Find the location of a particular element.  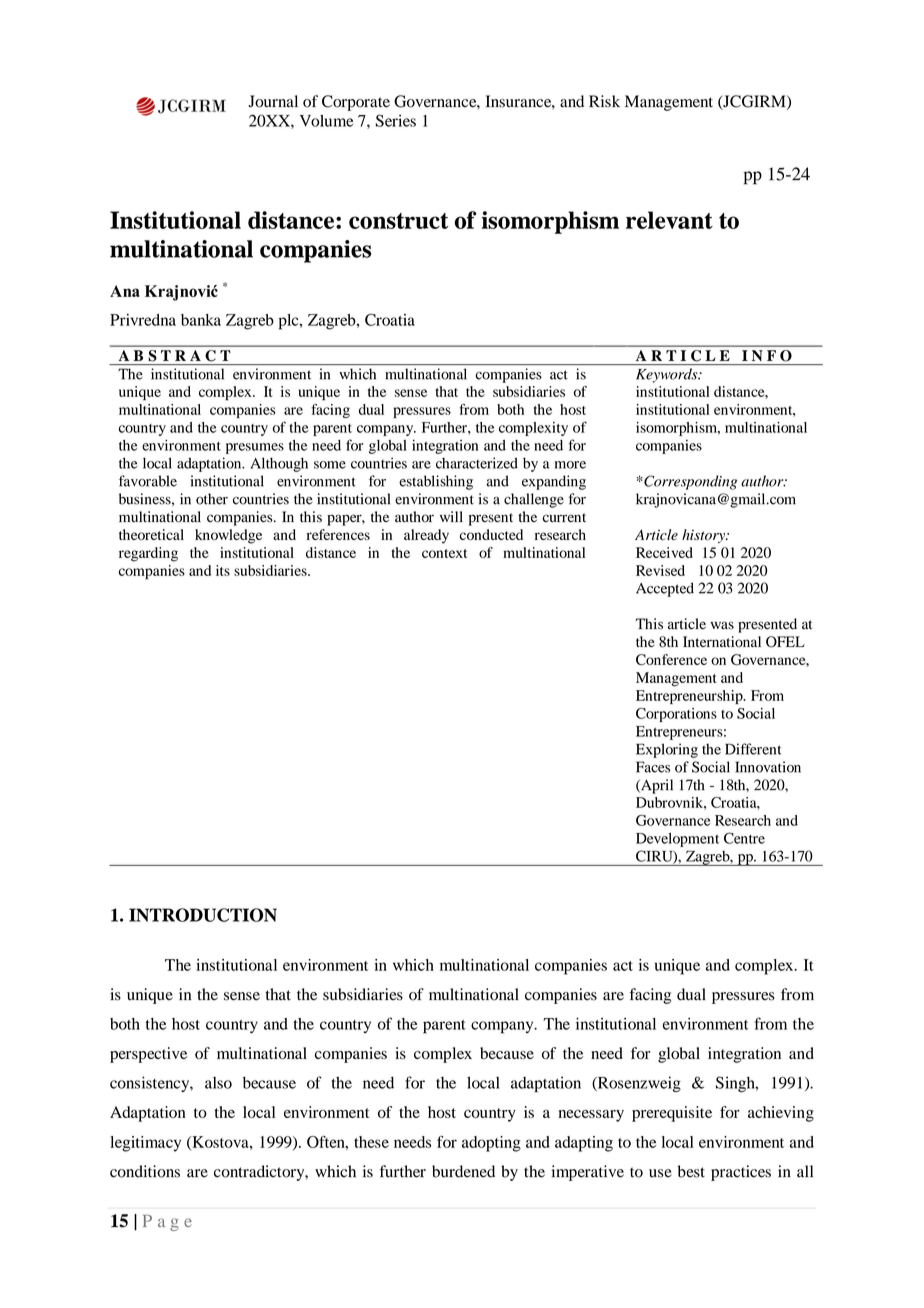

knowledge is located at coordinates (228, 536).
